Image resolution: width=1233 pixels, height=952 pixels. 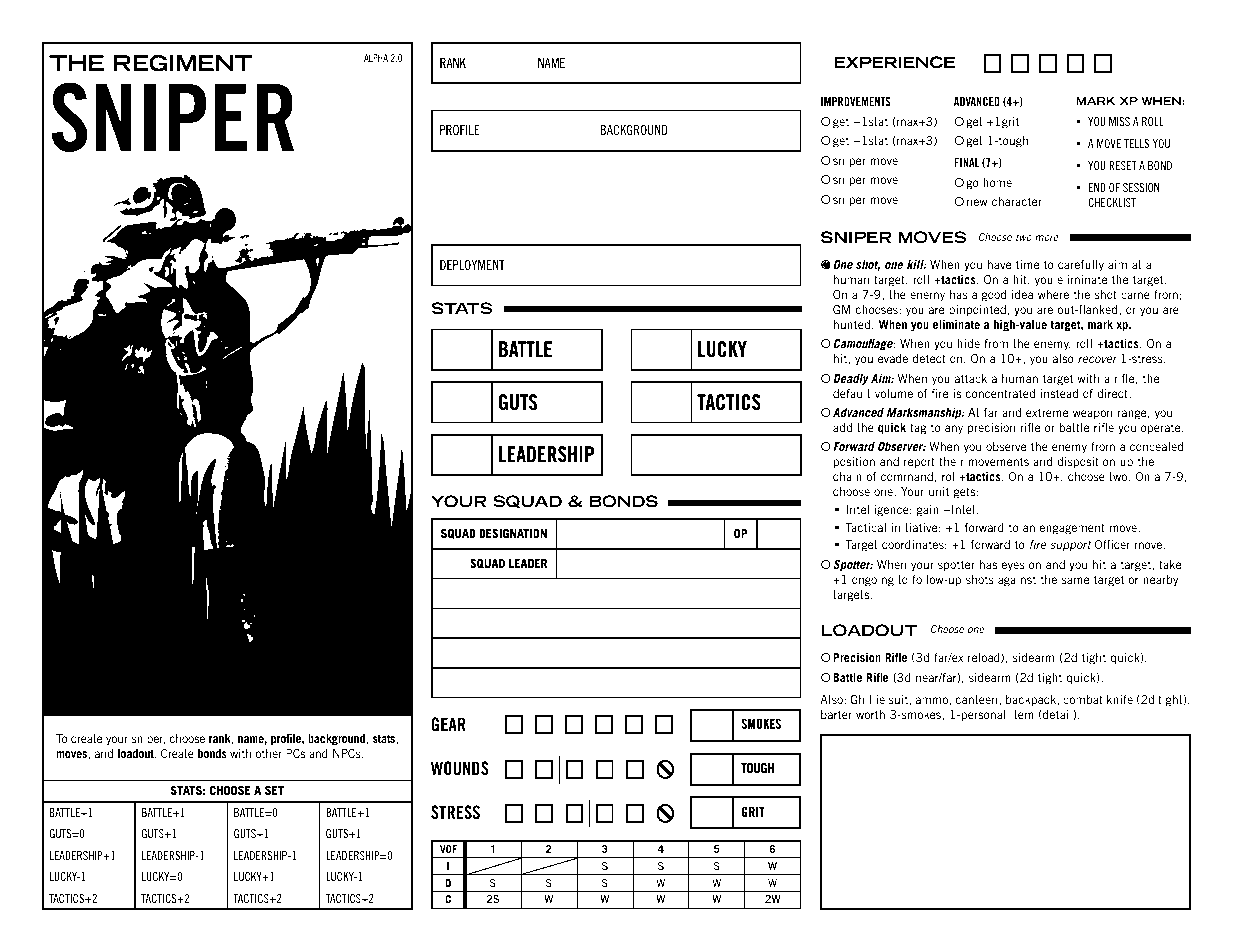 What do you see at coordinates (376, 58) in the screenshot?
I see `alpha` at bounding box center [376, 58].
